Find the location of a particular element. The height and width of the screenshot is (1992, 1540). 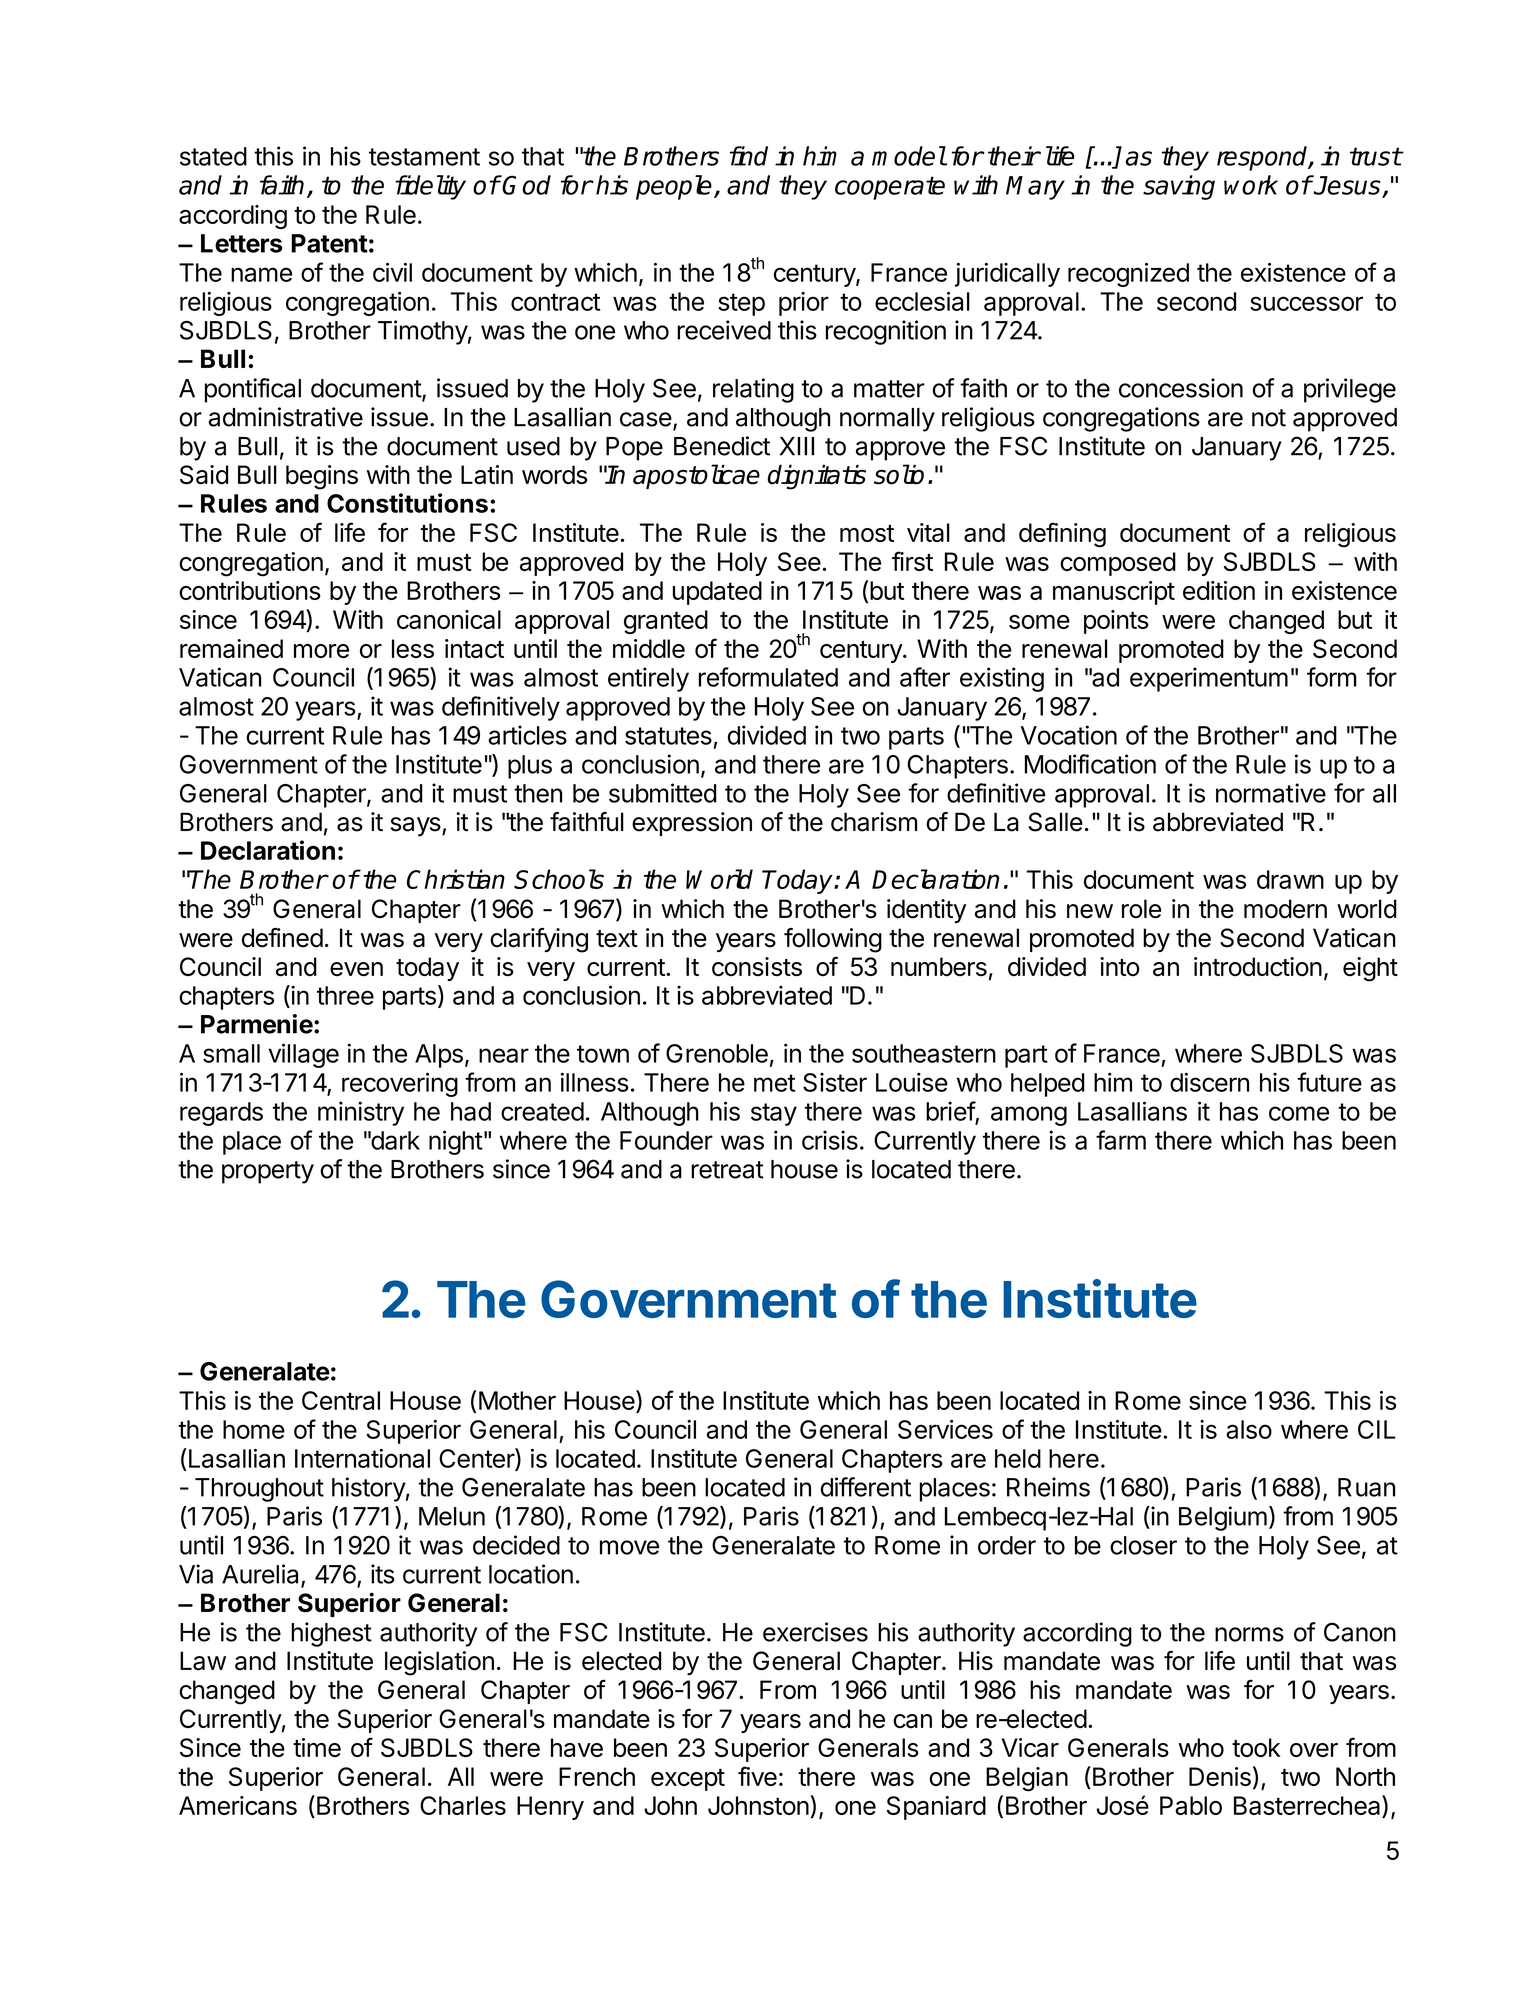

property is located at coordinates (268, 1172).
